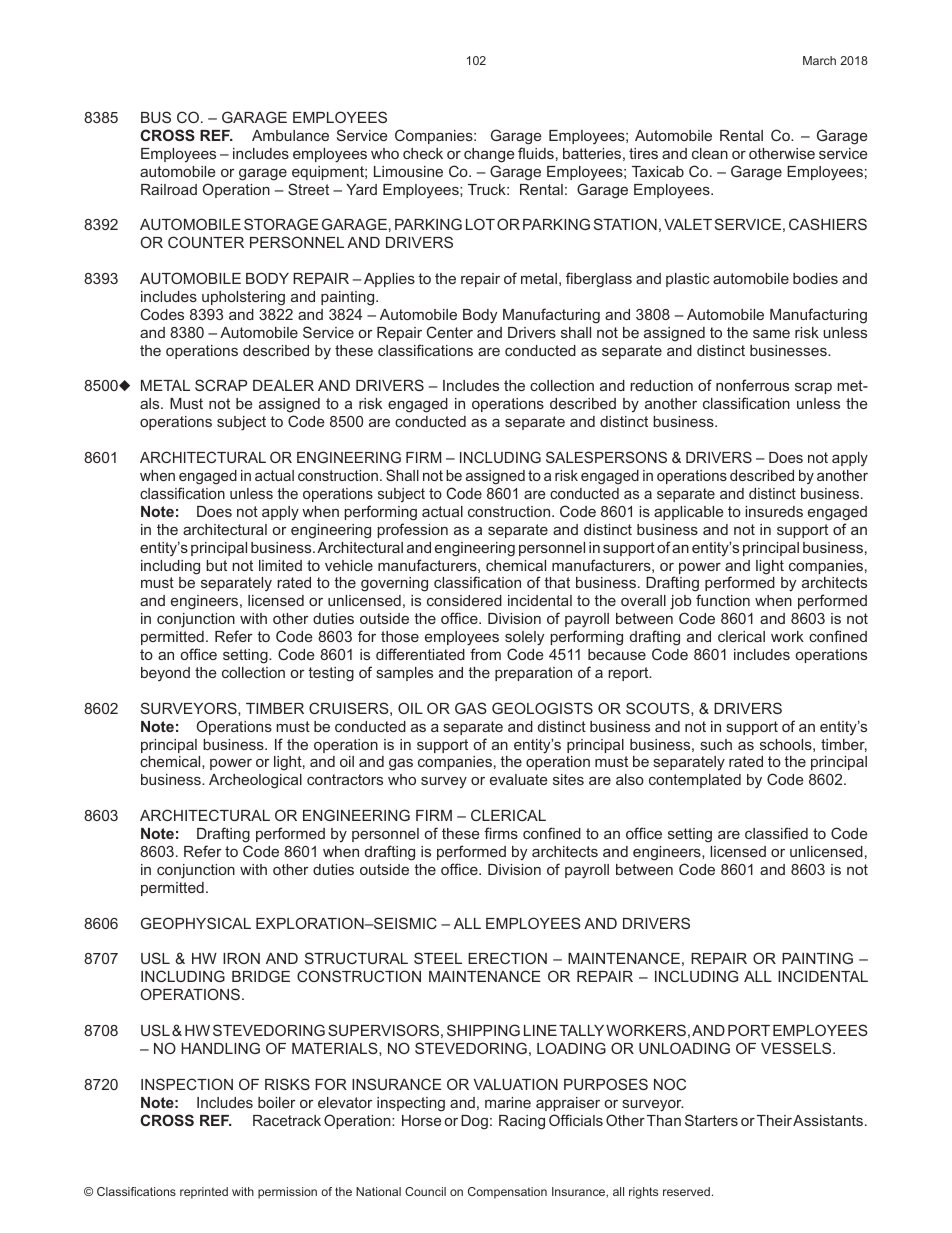 This screenshot has width=952, height=1233. What do you see at coordinates (290, 135) in the screenshot?
I see `Ambulance` at bounding box center [290, 135].
